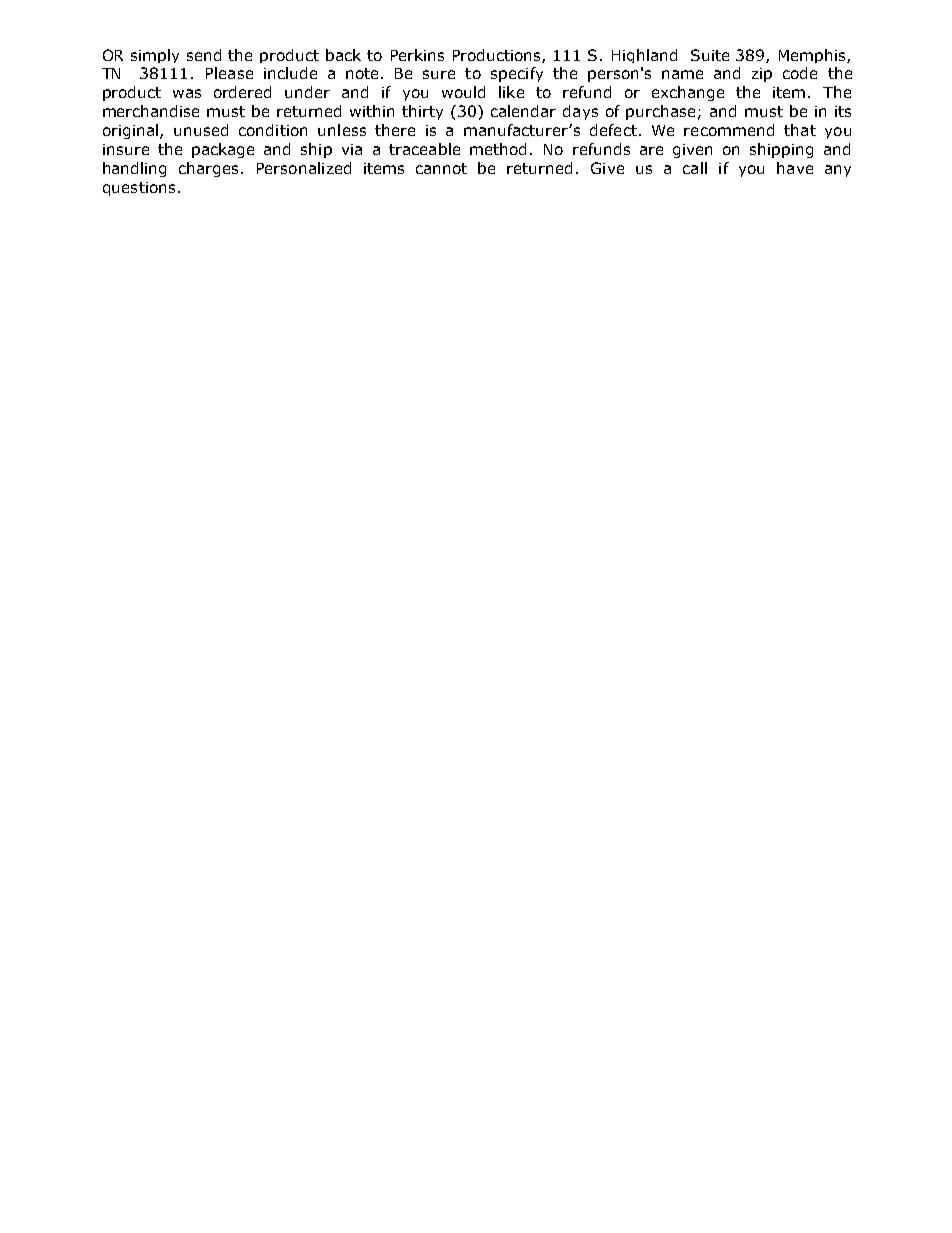  I want to click on send, so click(204, 55).
